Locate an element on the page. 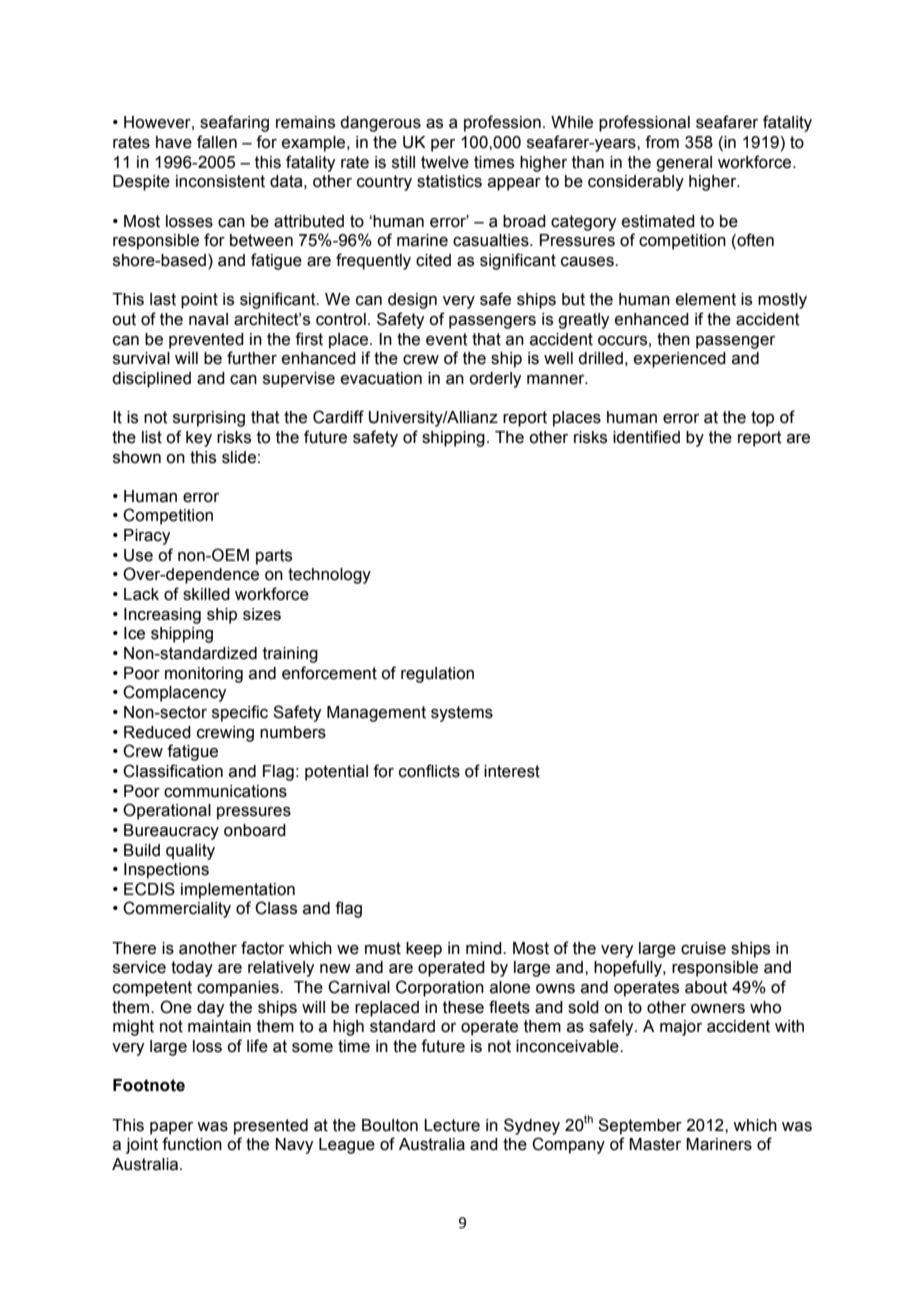 This document has height=1308, width=924. Master is located at coordinates (655, 1144).
